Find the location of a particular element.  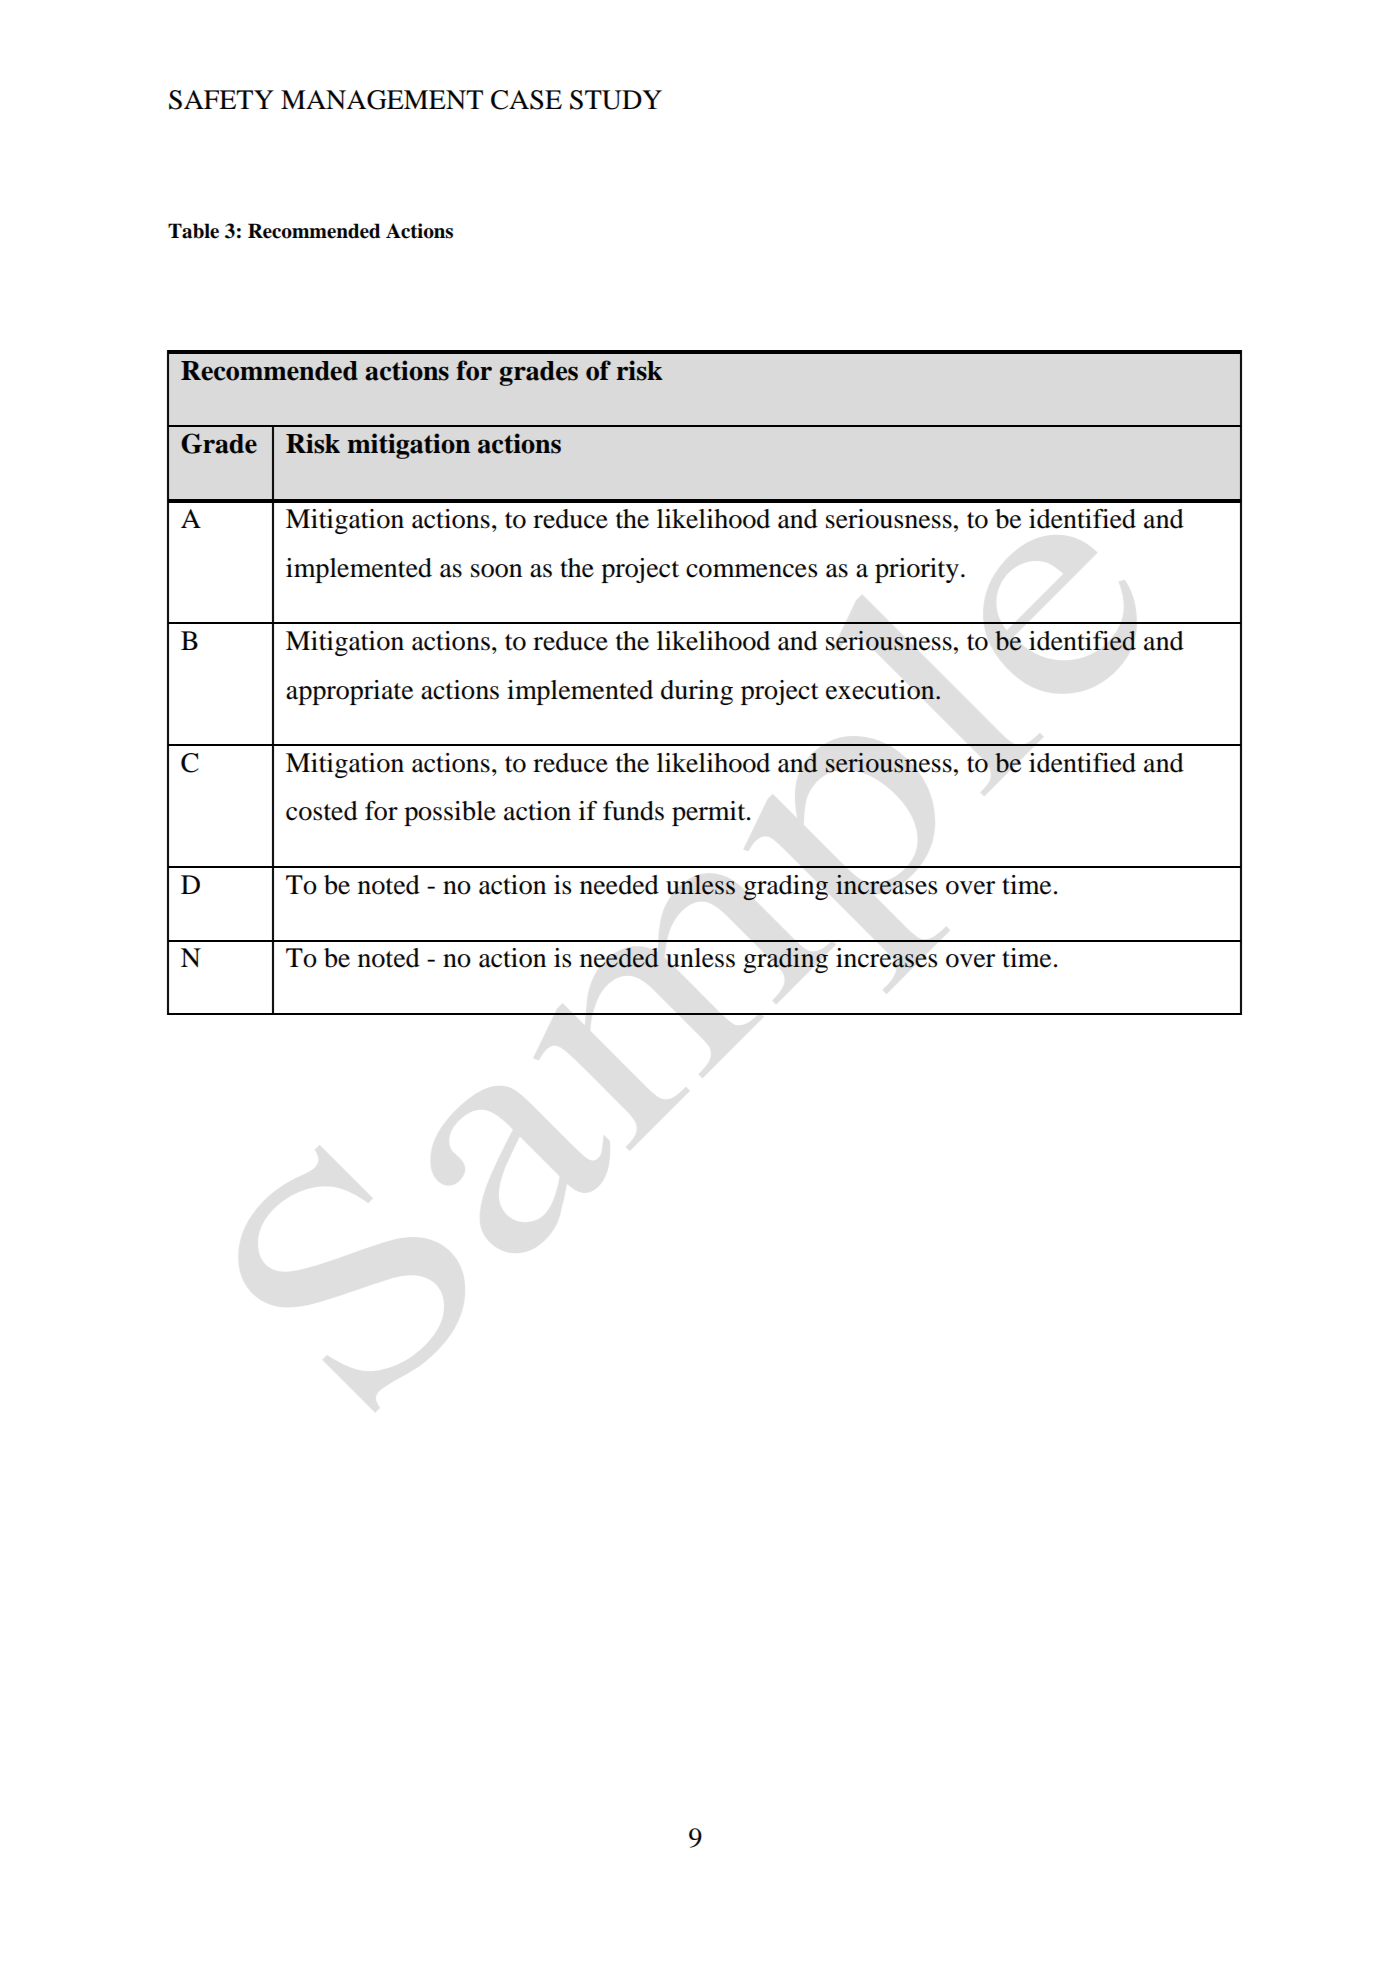

funds is located at coordinates (633, 811).
